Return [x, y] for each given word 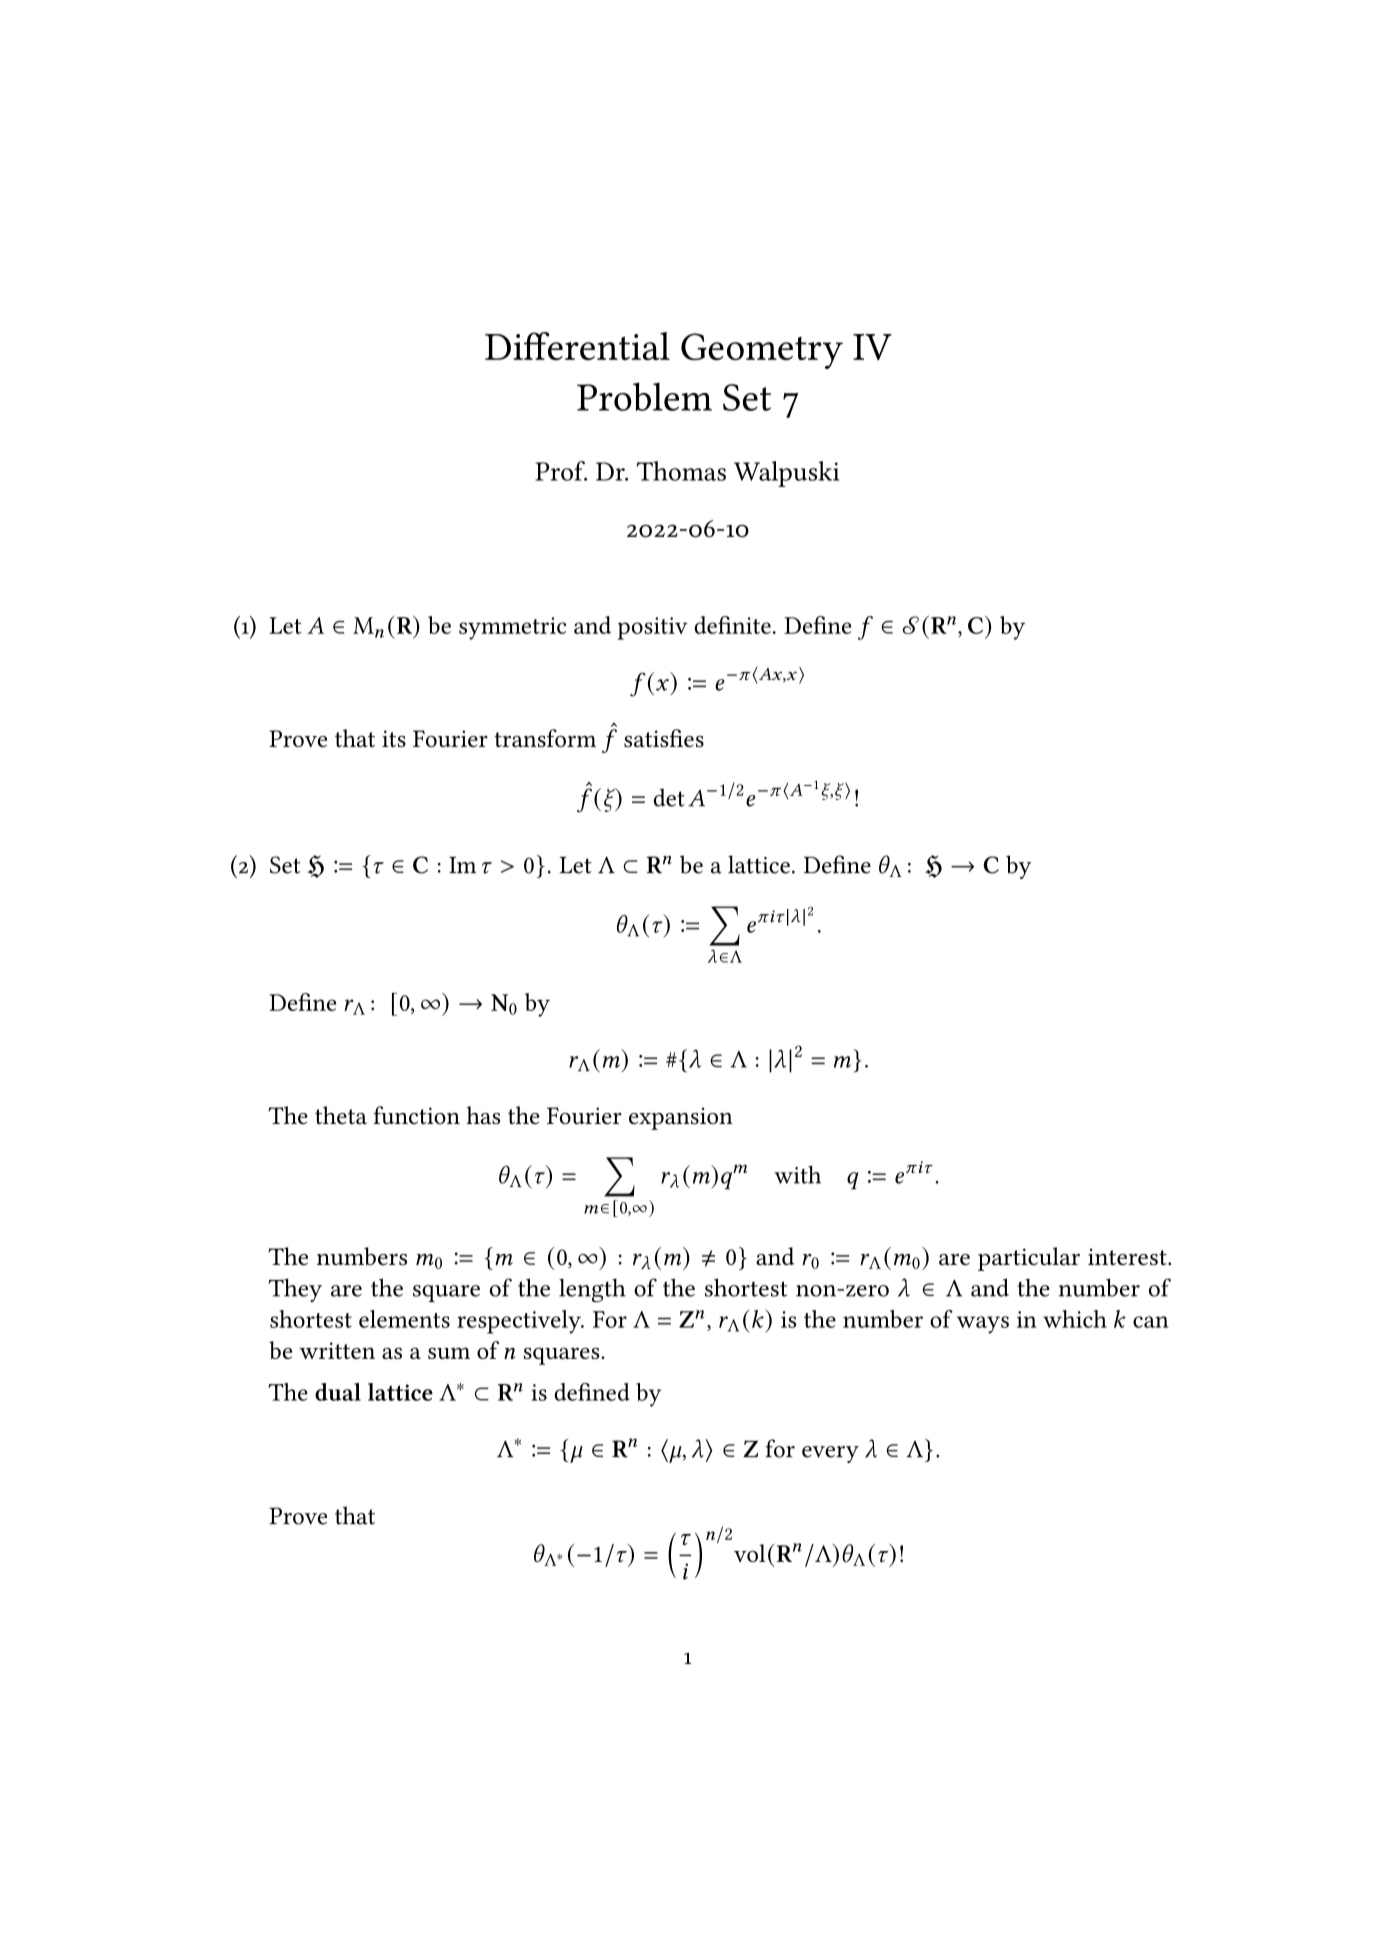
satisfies [664, 738]
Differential [577, 346]
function [417, 1115]
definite [732, 625]
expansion [681, 1118]
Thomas [681, 471]
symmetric [512, 628]
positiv [653, 628]
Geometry [762, 351]
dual [338, 1392]
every [830, 1454]
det [669, 797]
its [394, 738]
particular [1029, 1259]
